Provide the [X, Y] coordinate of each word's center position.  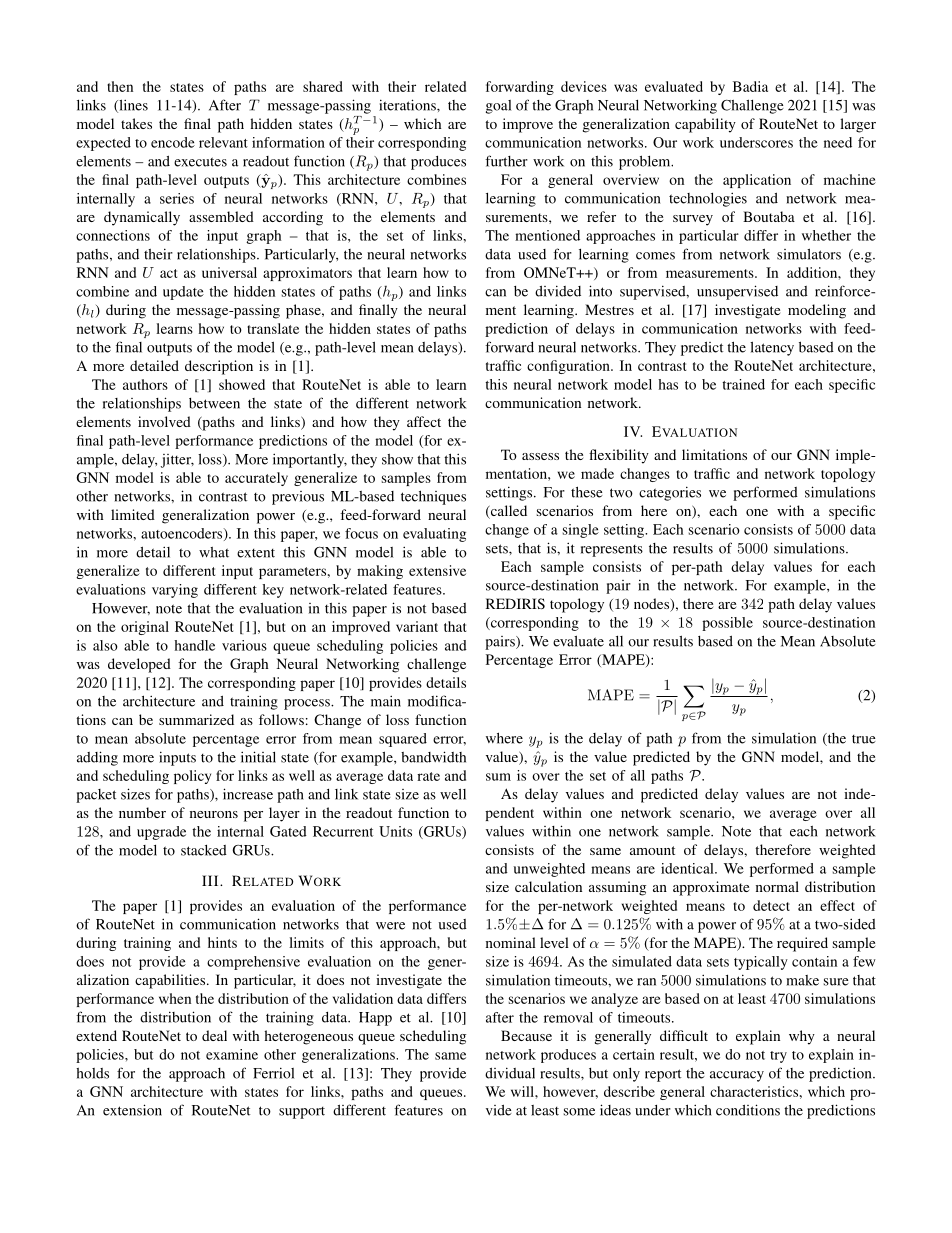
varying [175, 591]
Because [526, 1035]
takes [136, 123]
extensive [437, 570]
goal [498, 107]
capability [705, 125]
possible [727, 624]
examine [232, 1054]
